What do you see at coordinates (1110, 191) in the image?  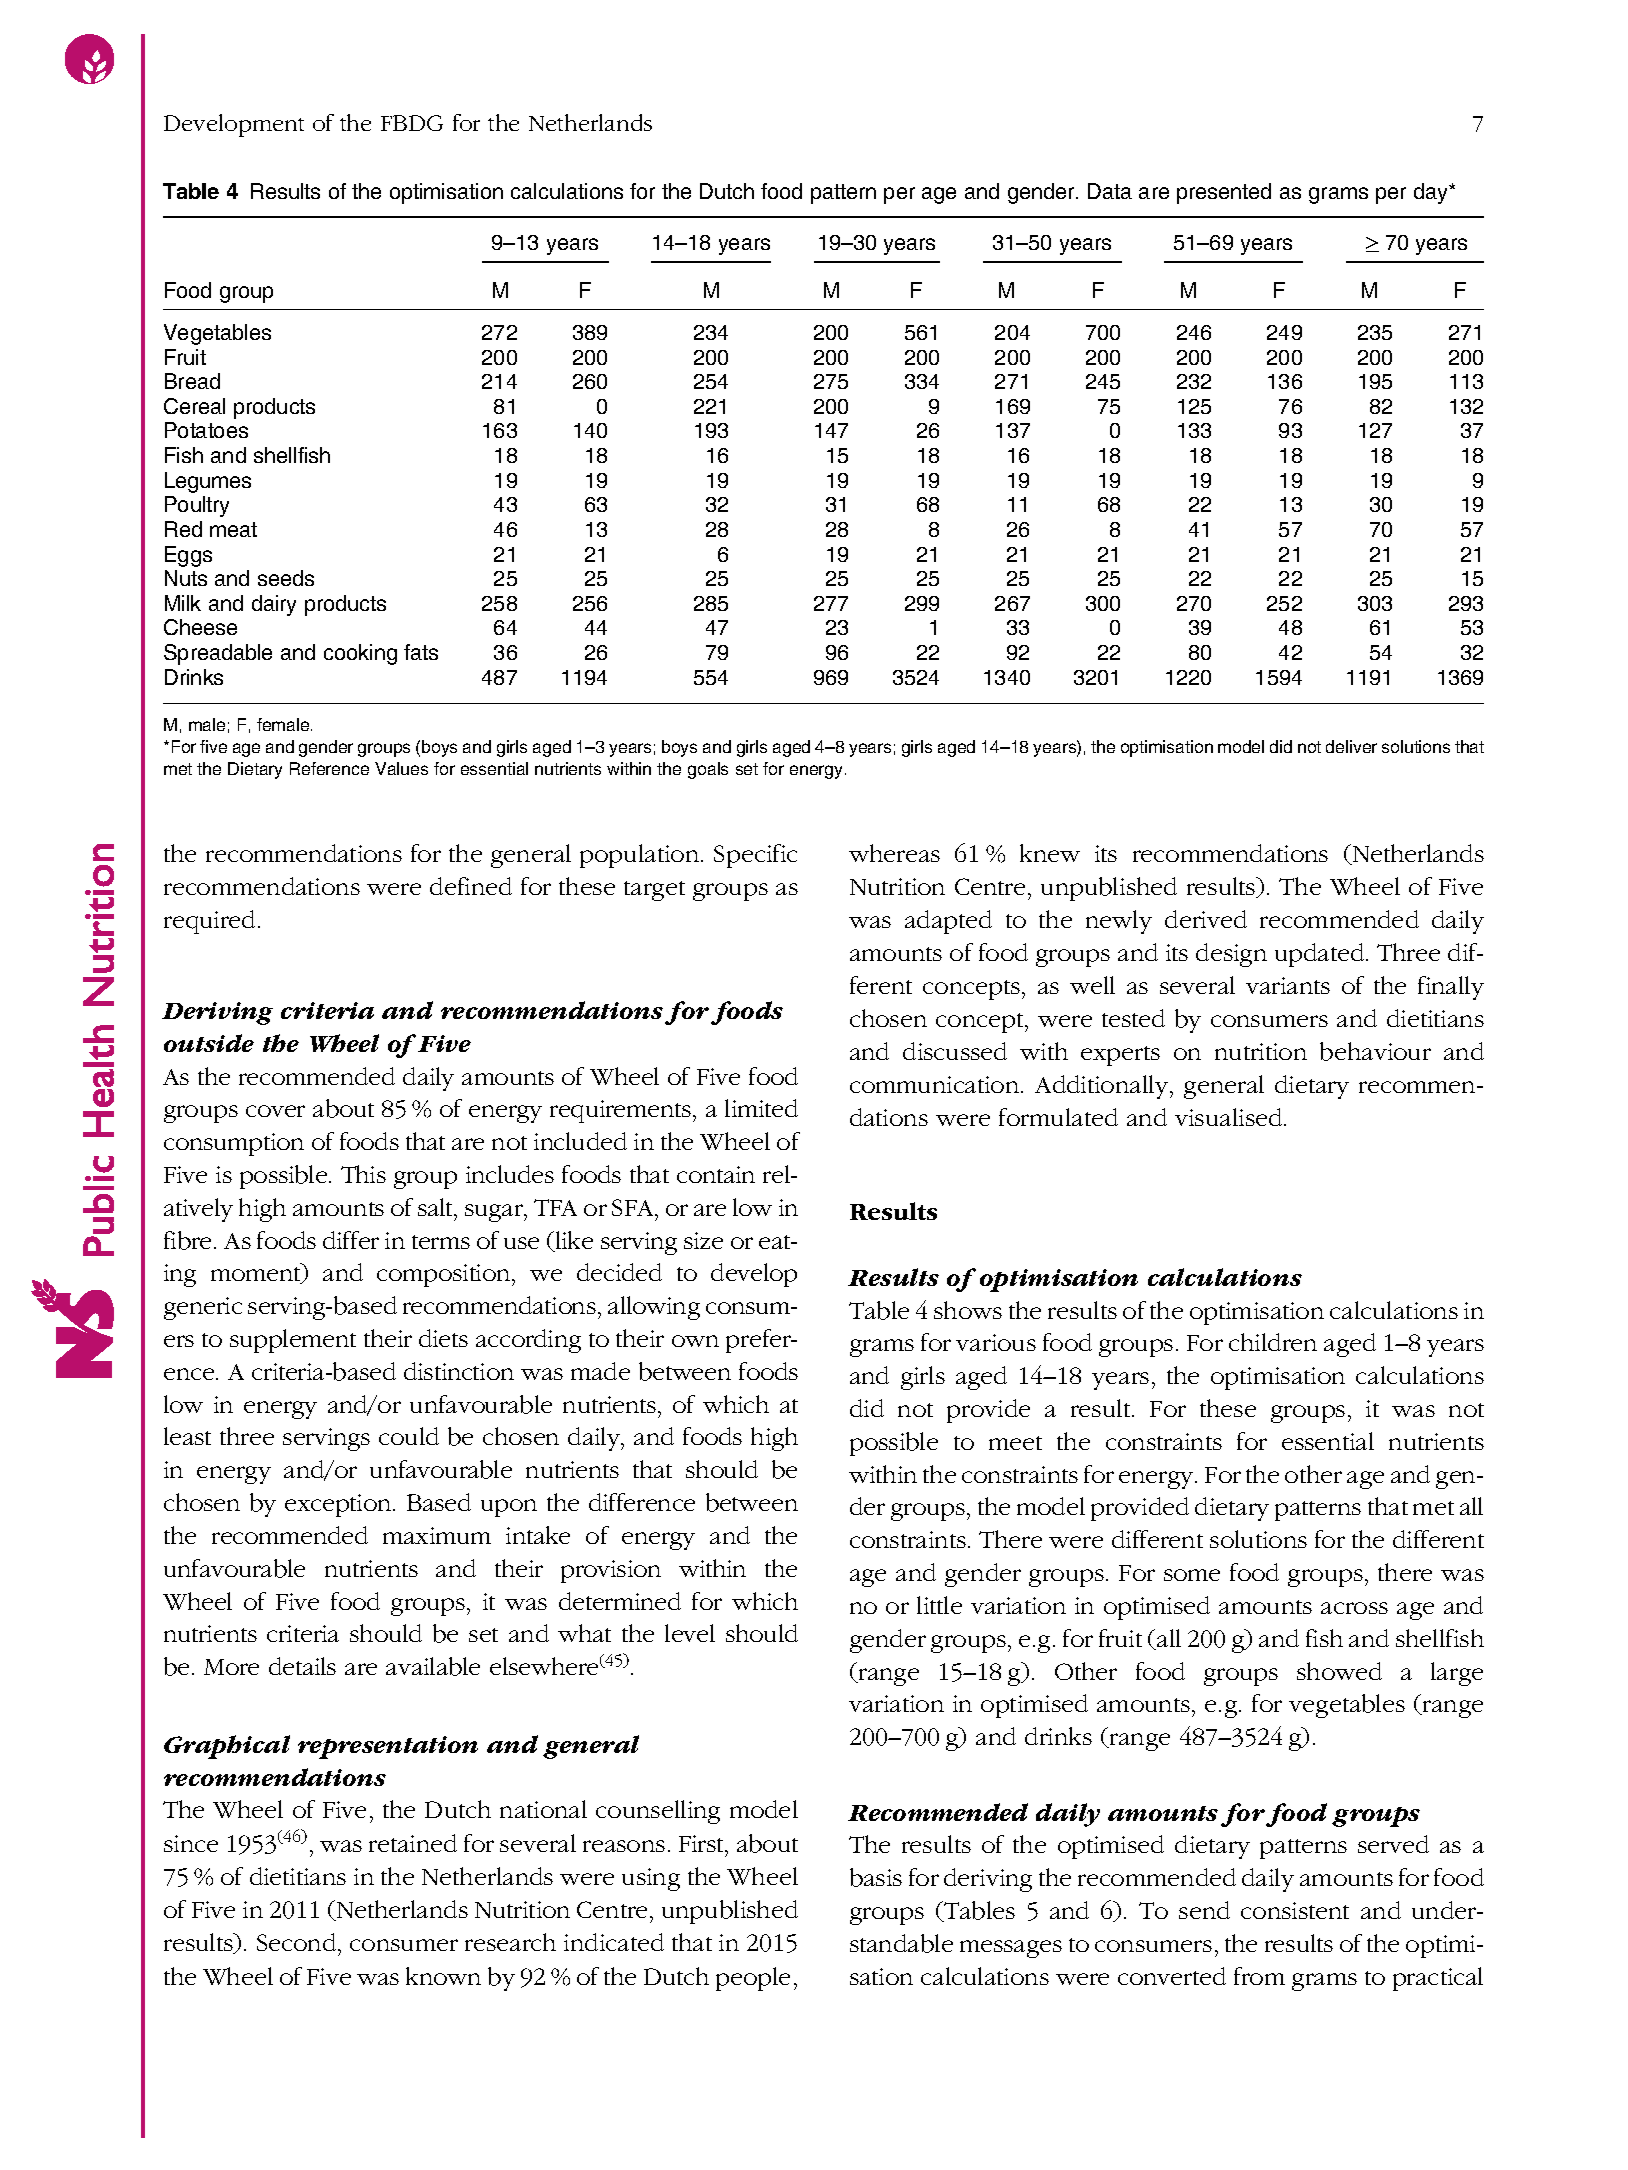 I see `Data` at bounding box center [1110, 191].
